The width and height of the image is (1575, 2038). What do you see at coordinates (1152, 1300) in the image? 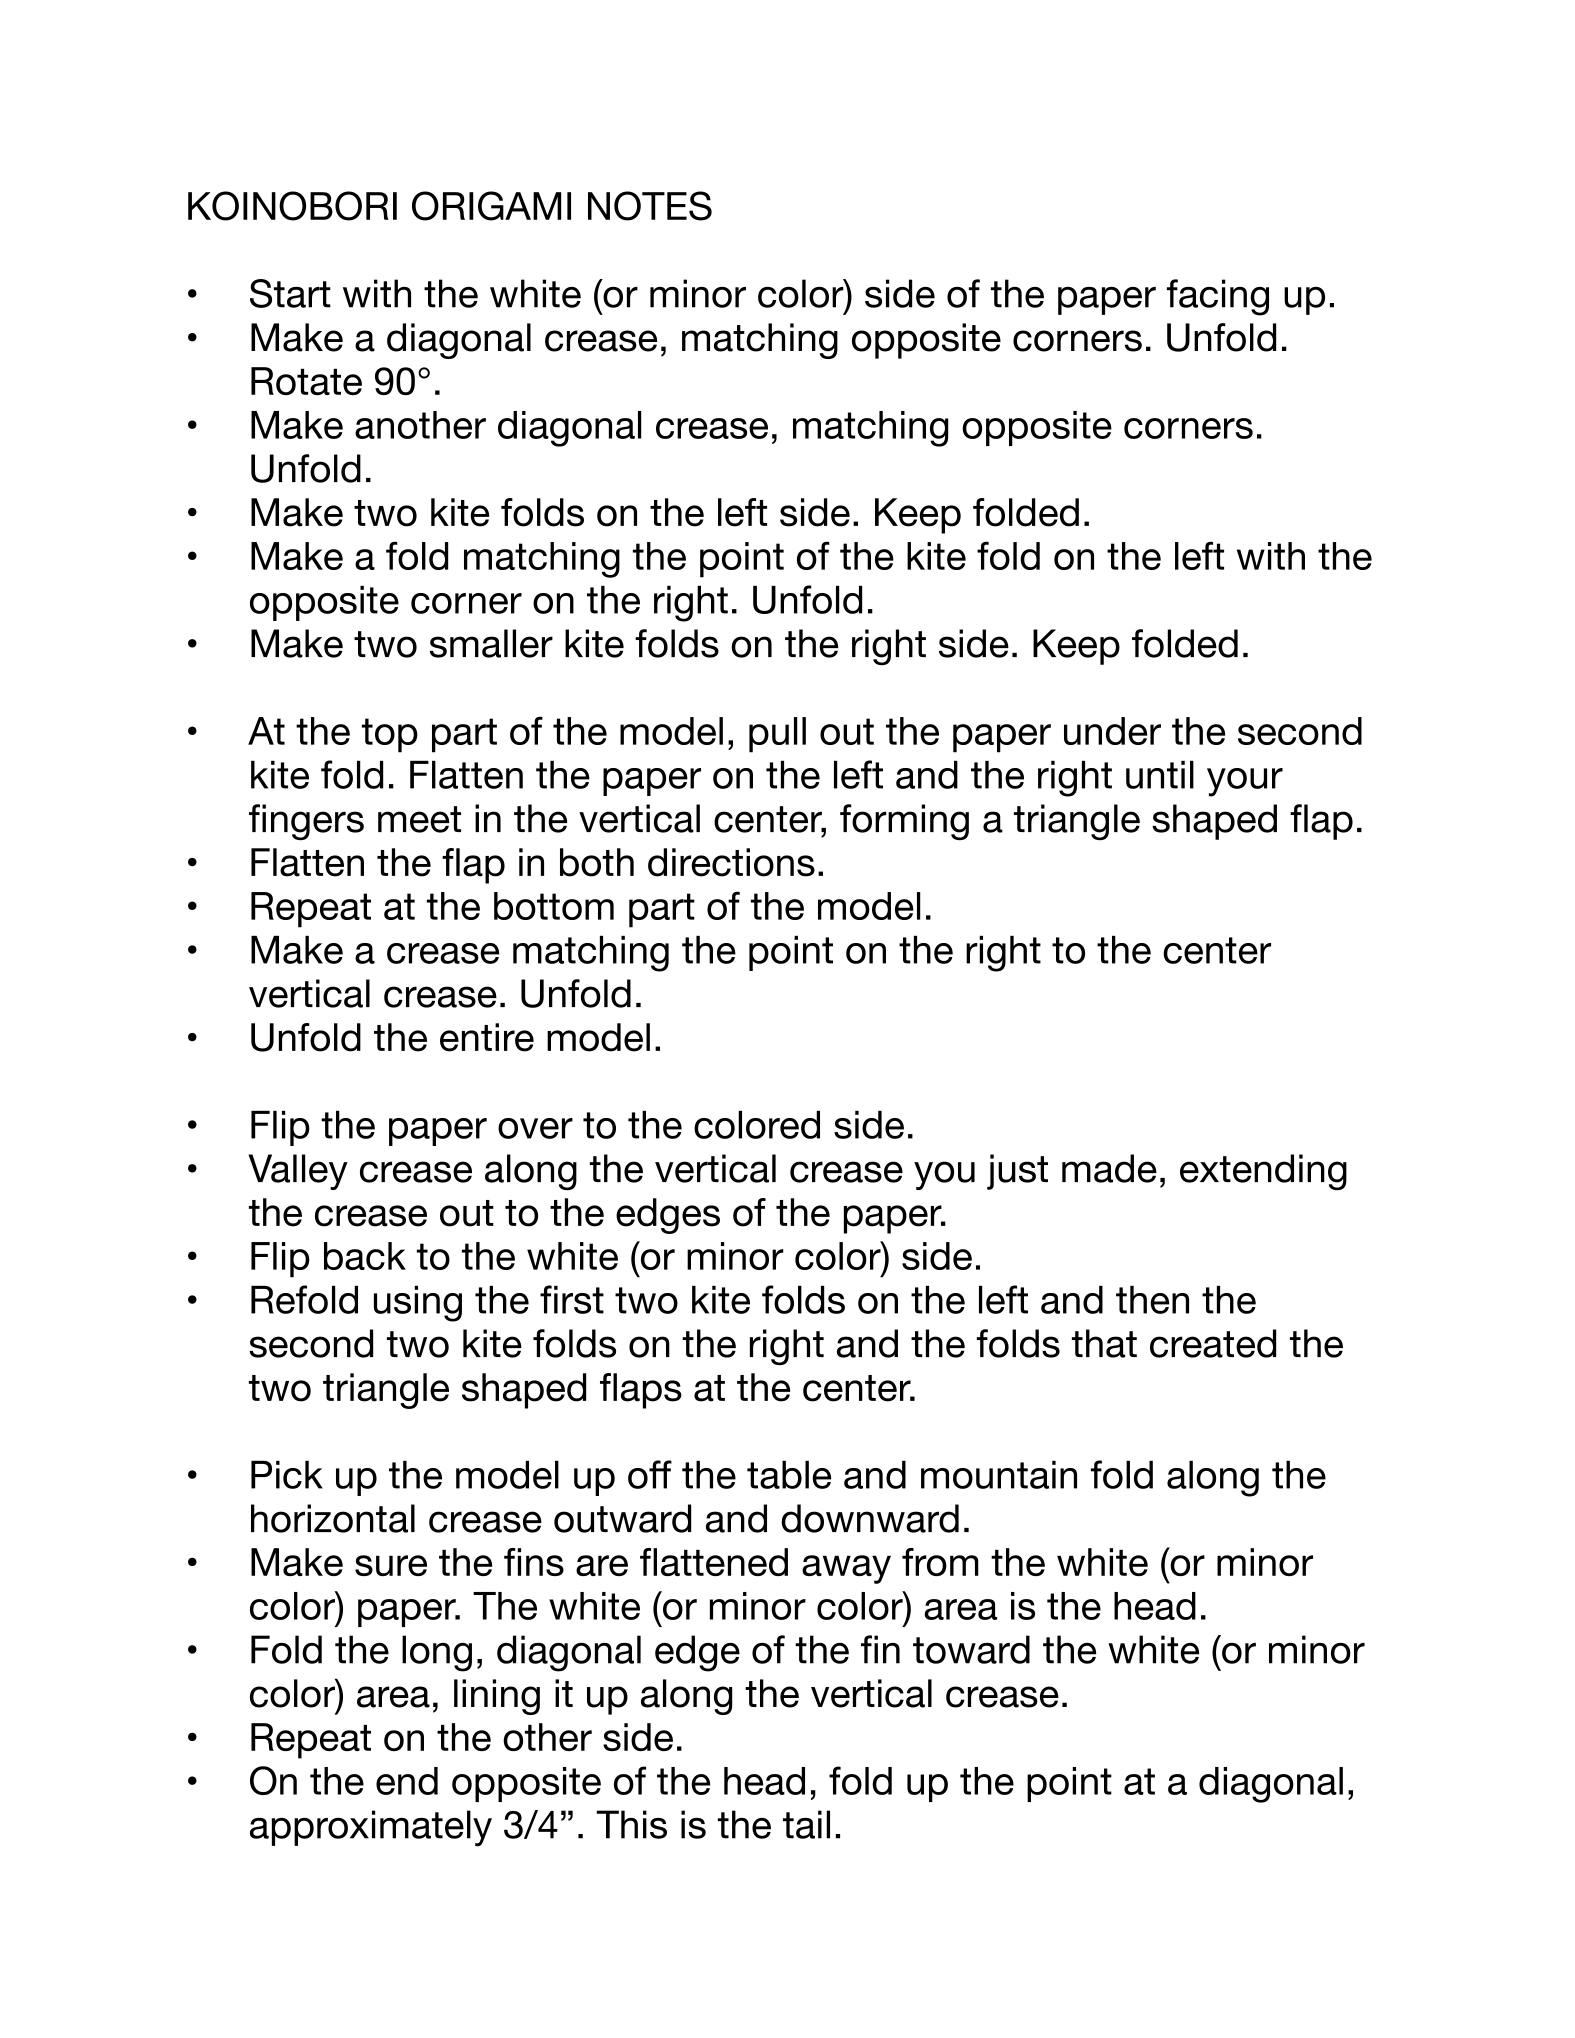
I see `then` at bounding box center [1152, 1300].
